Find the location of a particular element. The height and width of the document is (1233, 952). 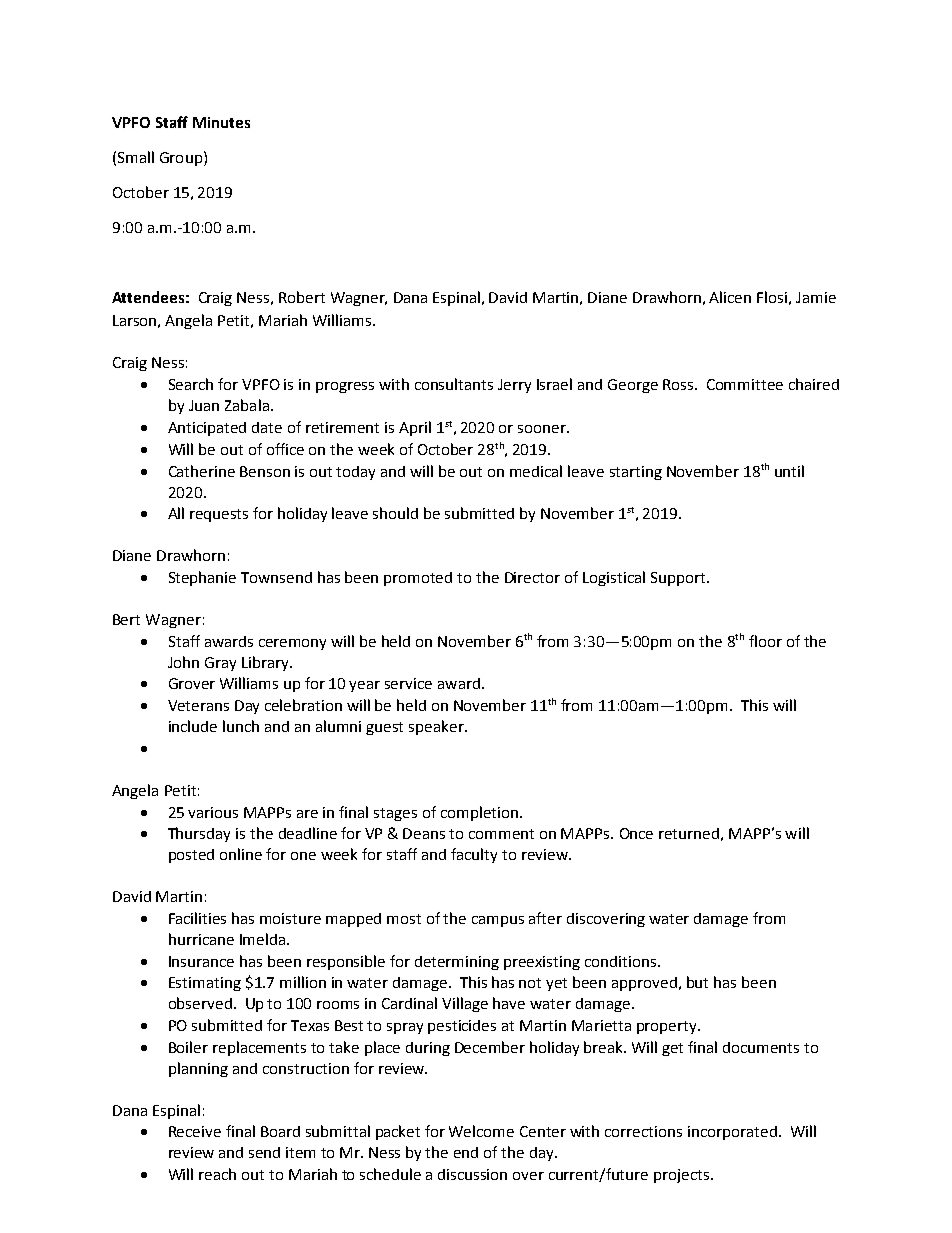

Jerry is located at coordinates (514, 386).
